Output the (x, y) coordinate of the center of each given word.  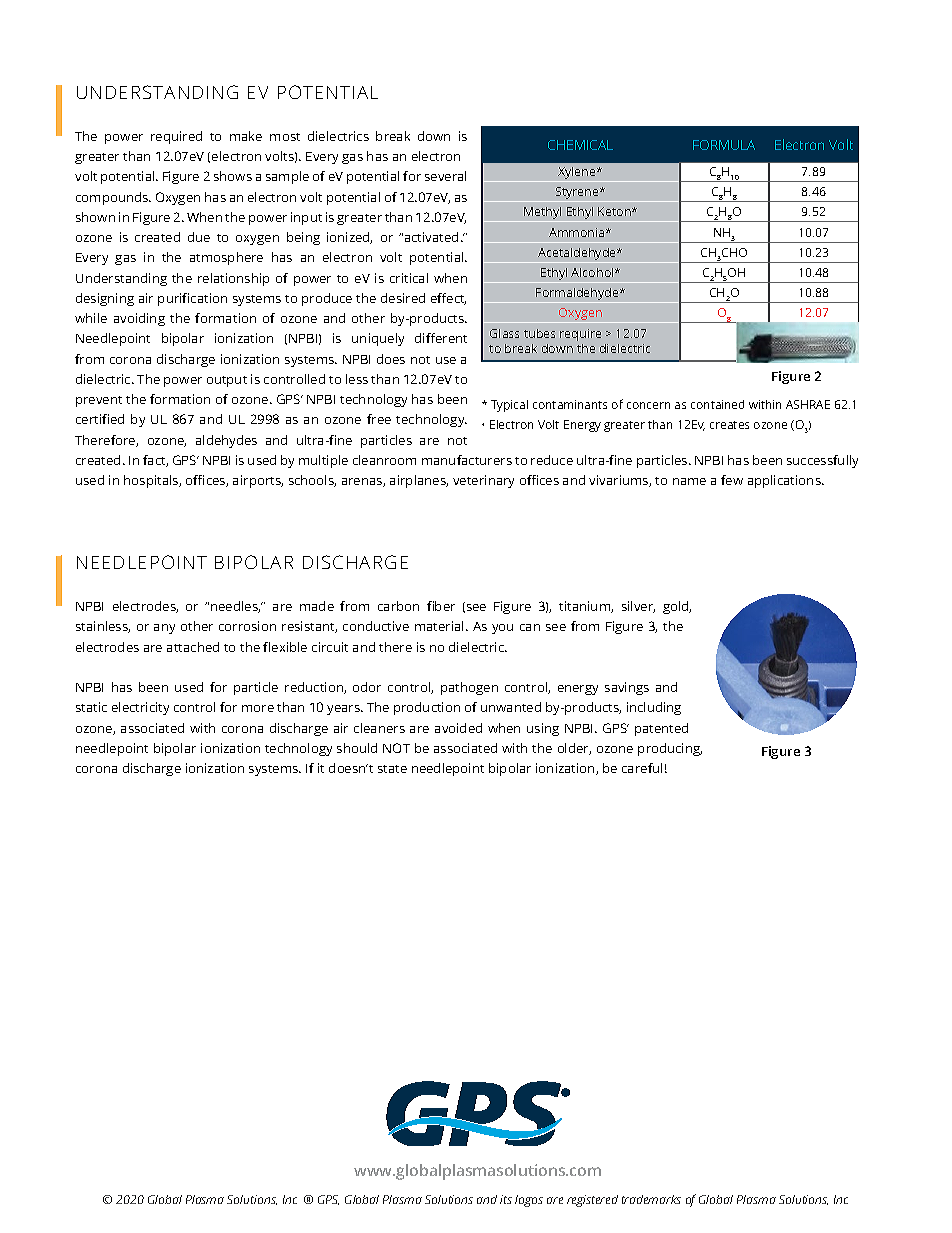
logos (529, 1201)
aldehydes (226, 441)
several (445, 176)
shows (233, 176)
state (392, 769)
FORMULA (724, 145)
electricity (140, 708)
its (506, 1199)
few (732, 480)
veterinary (483, 481)
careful (642, 768)
